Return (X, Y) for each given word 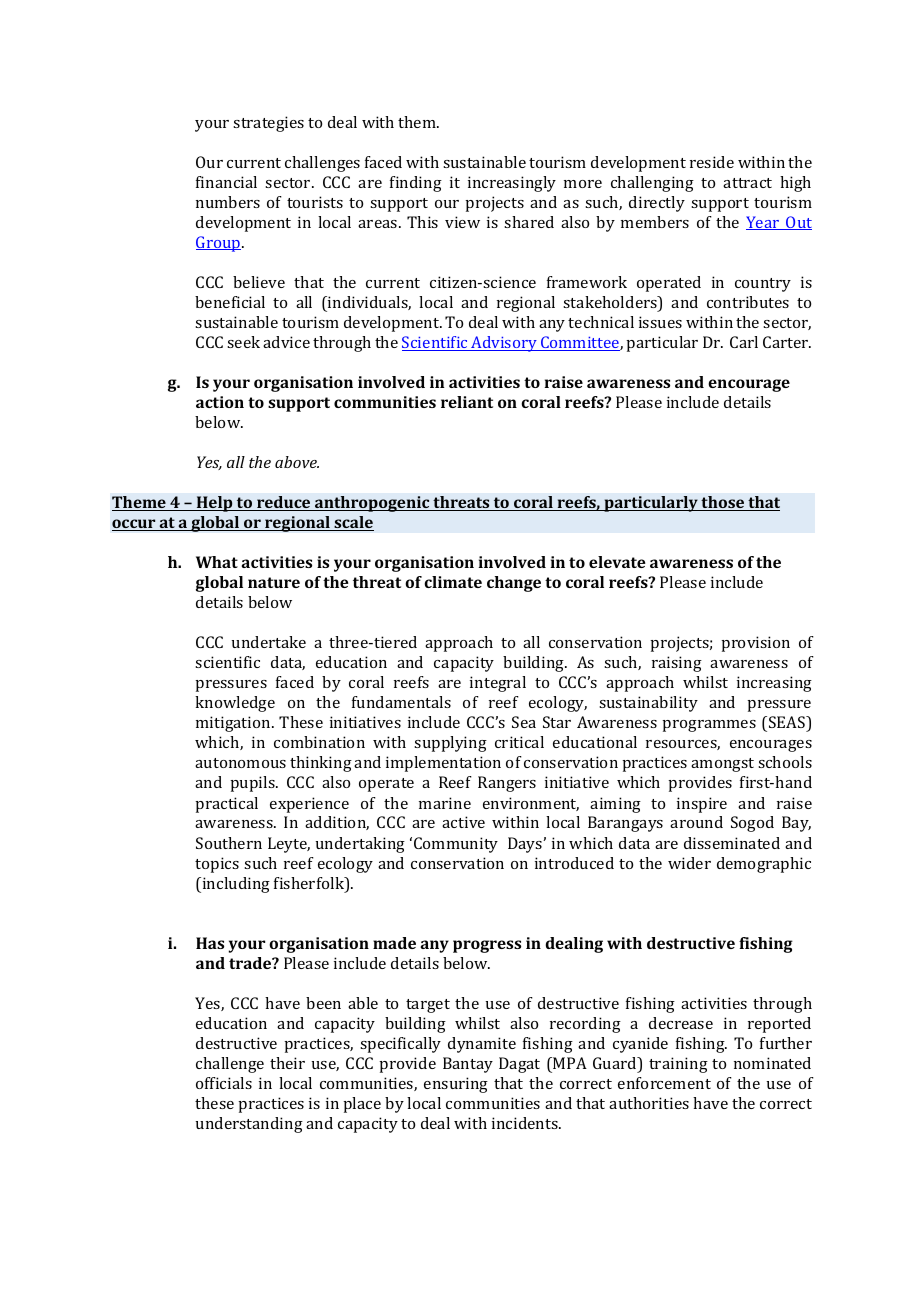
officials (224, 1083)
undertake (269, 642)
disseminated (732, 843)
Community (456, 845)
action (220, 402)
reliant (467, 402)
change (514, 584)
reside (712, 162)
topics (217, 865)
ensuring (456, 1085)
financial (226, 182)
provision (755, 644)
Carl (744, 342)
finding (416, 184)
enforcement (664, 1083)
